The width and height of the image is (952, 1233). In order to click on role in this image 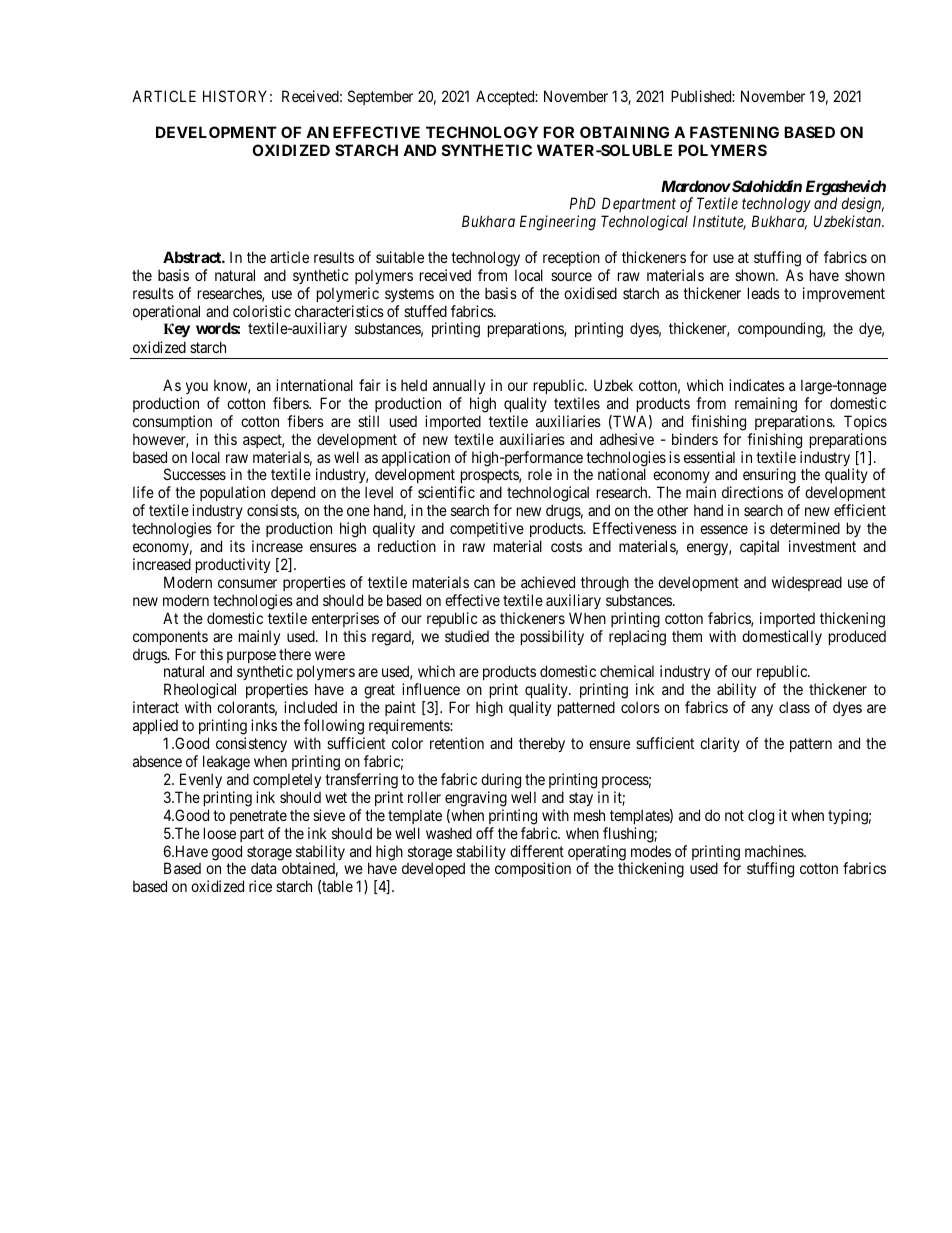, I will do `click(540, 474)`.
